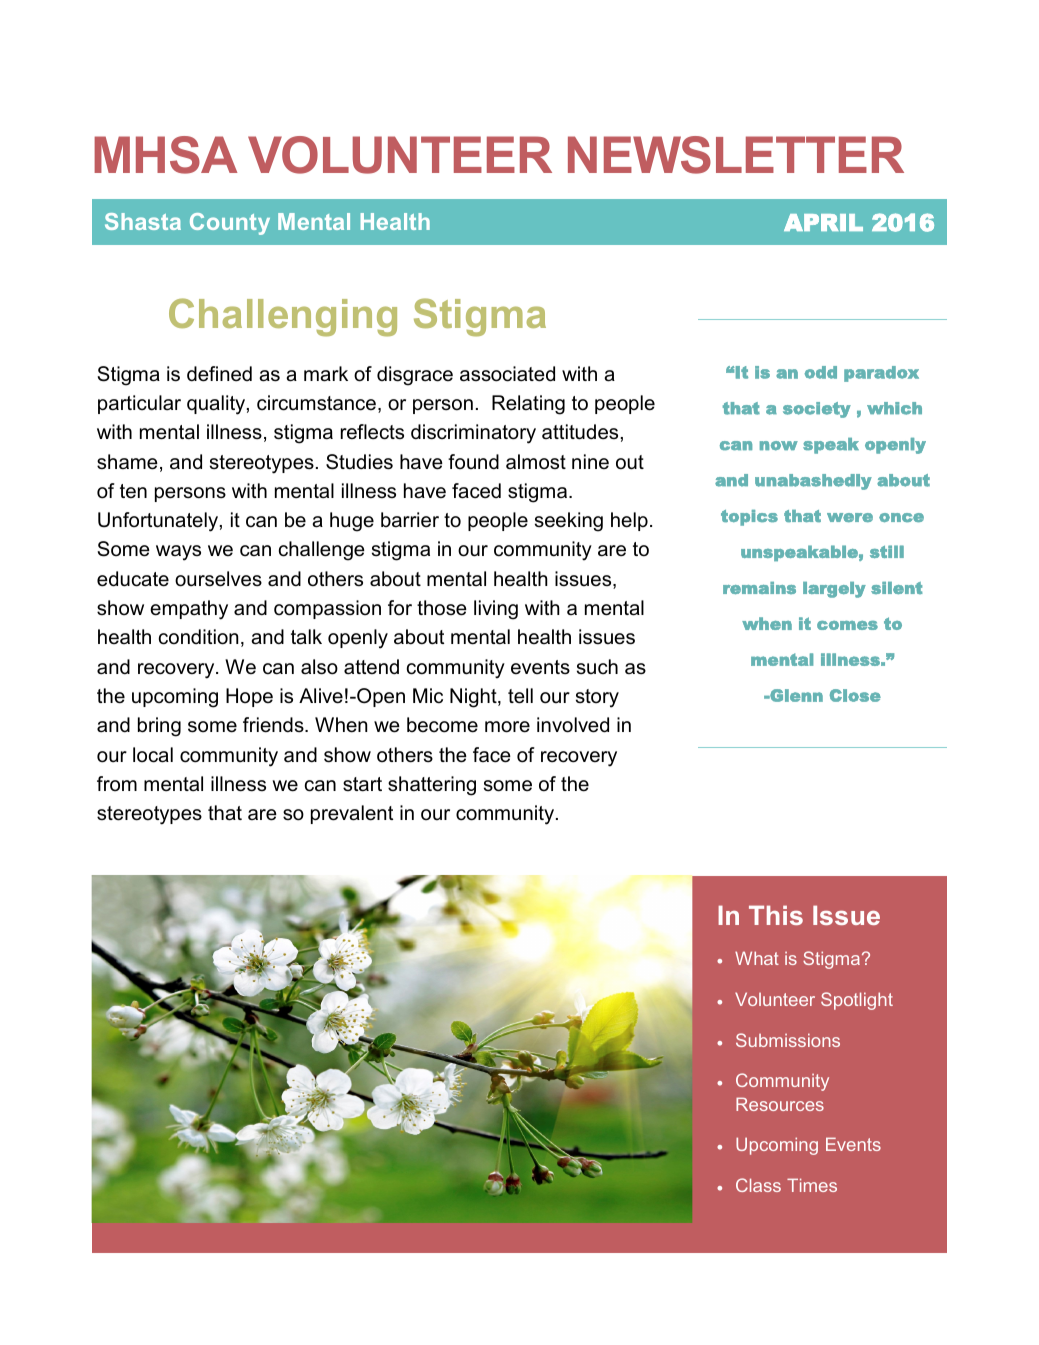 Image resolution: width=1039 pixels, height=1345 pixels. Describe the element at coordinates (139, 404) in the screenshot. I see `particular` at that location.
